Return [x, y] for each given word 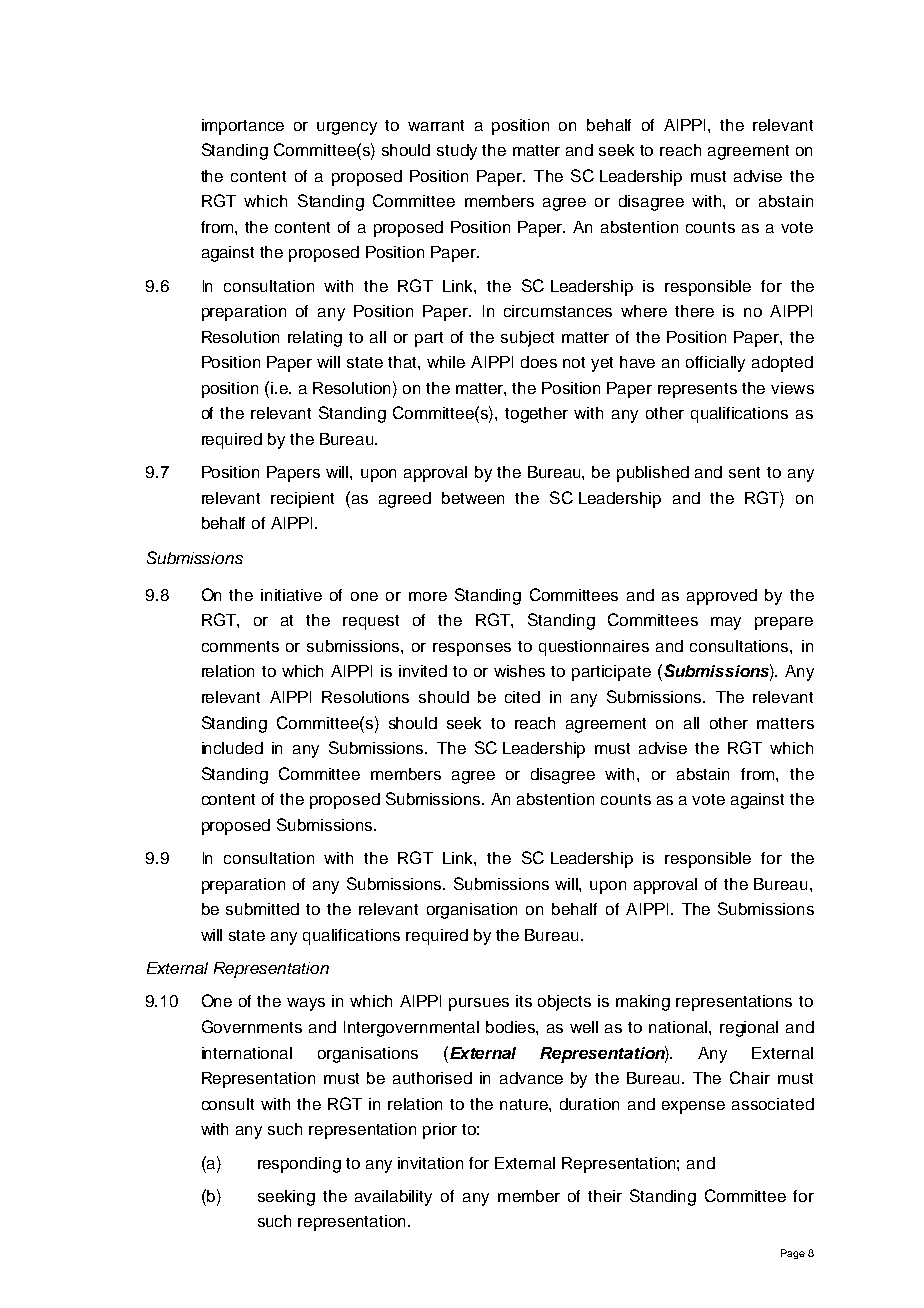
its [524, 1001]
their [605, 1196]
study [457, 152]
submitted [262, 909]
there [694, 311]
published [653, 474]
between [473, 498]
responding [299, 1165]
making [643, 1003]
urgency [347, 128]
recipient [302, 500]
